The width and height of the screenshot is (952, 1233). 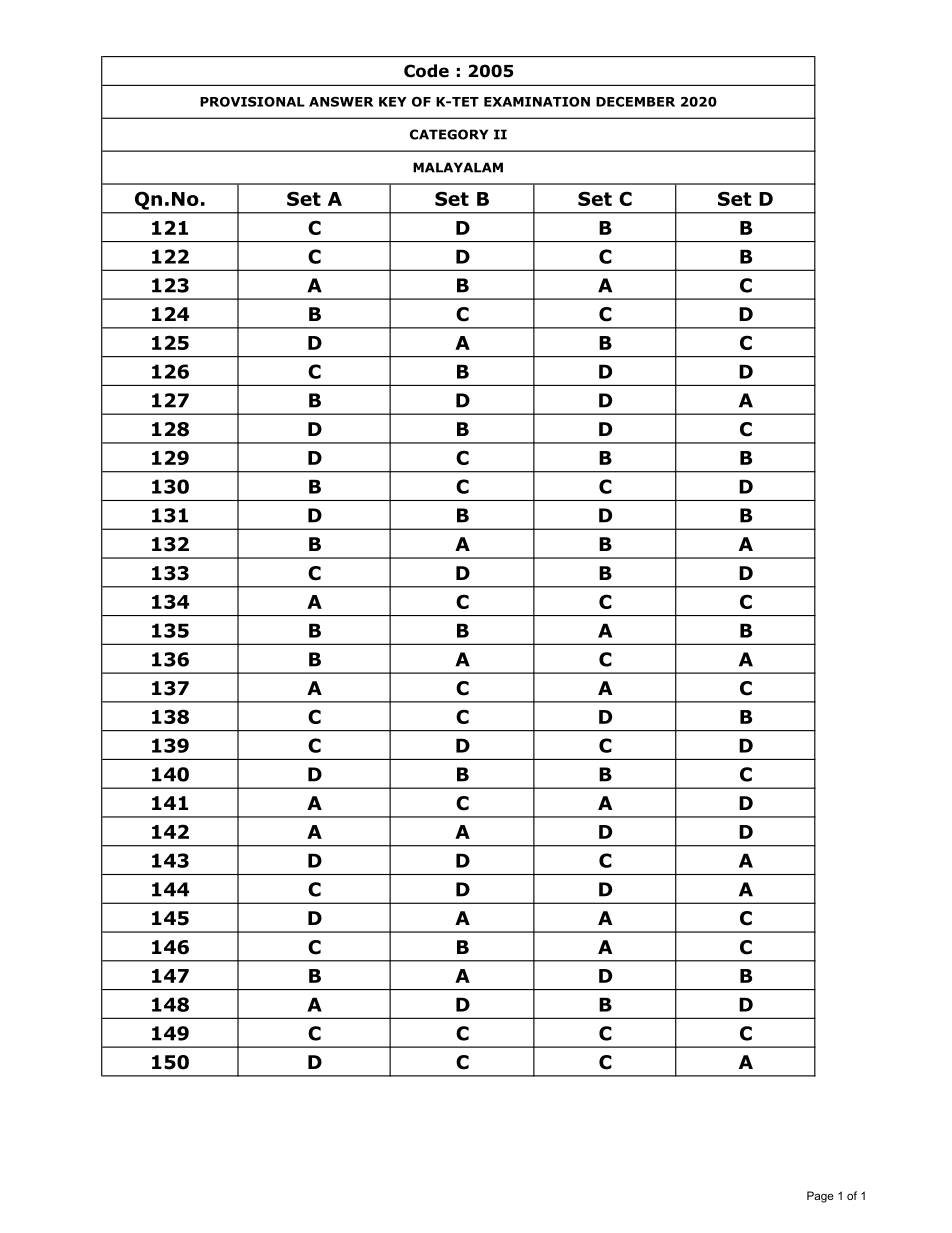 What do you see at coordinates (458, 167) in the screenshot?
I see `MALAYALAM` at bounding box center [458, 167].
